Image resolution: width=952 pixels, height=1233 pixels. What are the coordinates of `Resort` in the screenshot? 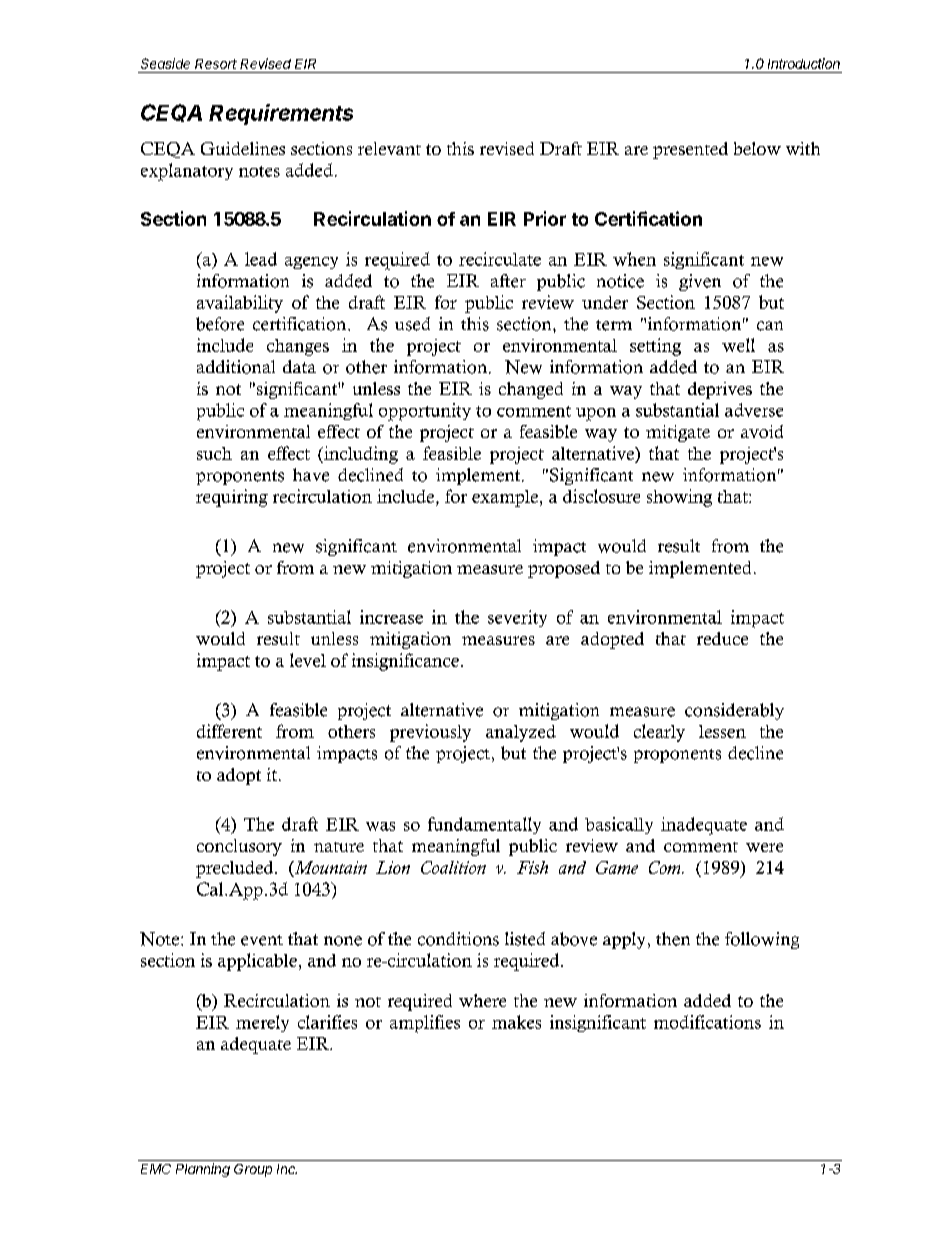 It's located at (216, 64).
